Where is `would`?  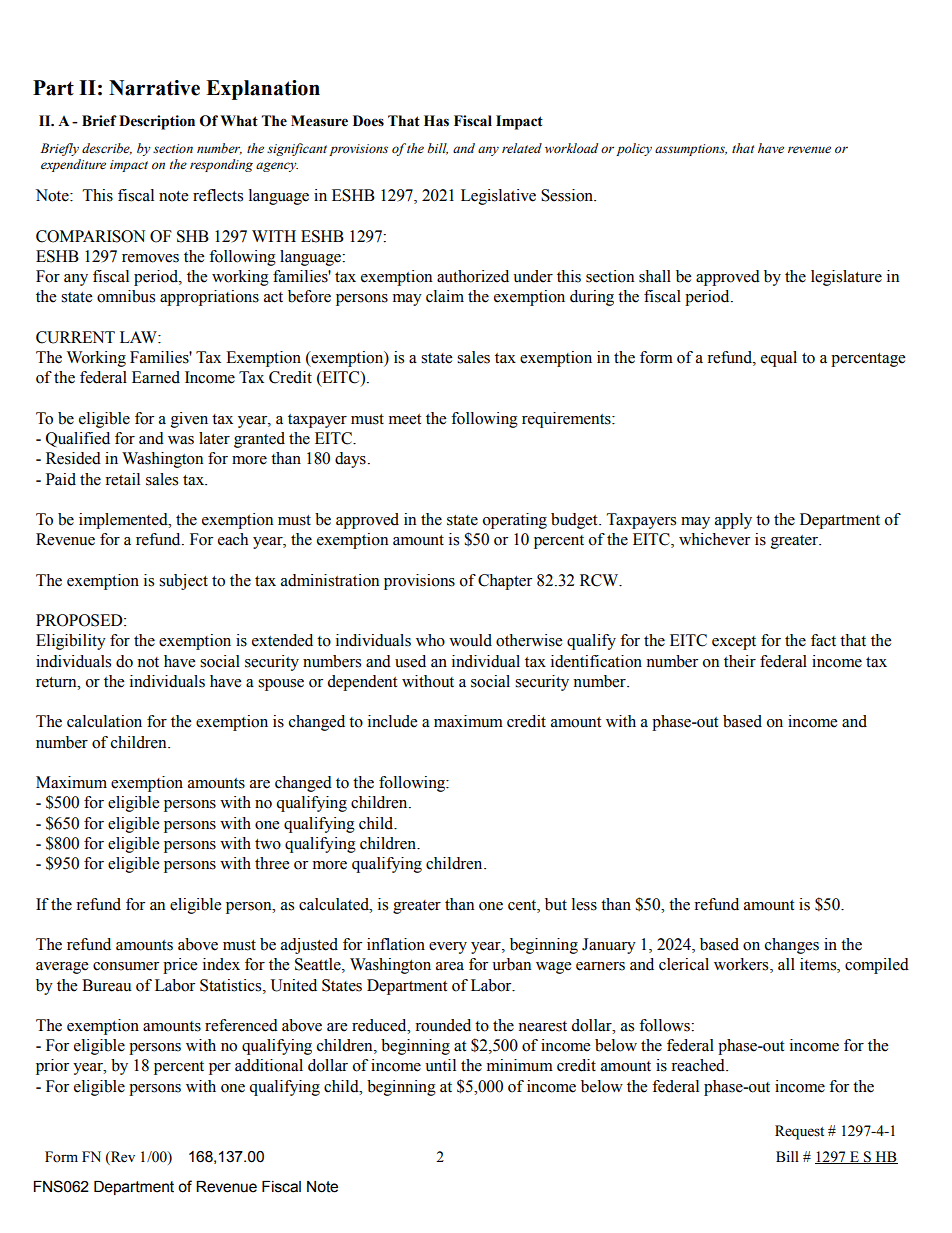 would is located at coordinates (470, 640).
